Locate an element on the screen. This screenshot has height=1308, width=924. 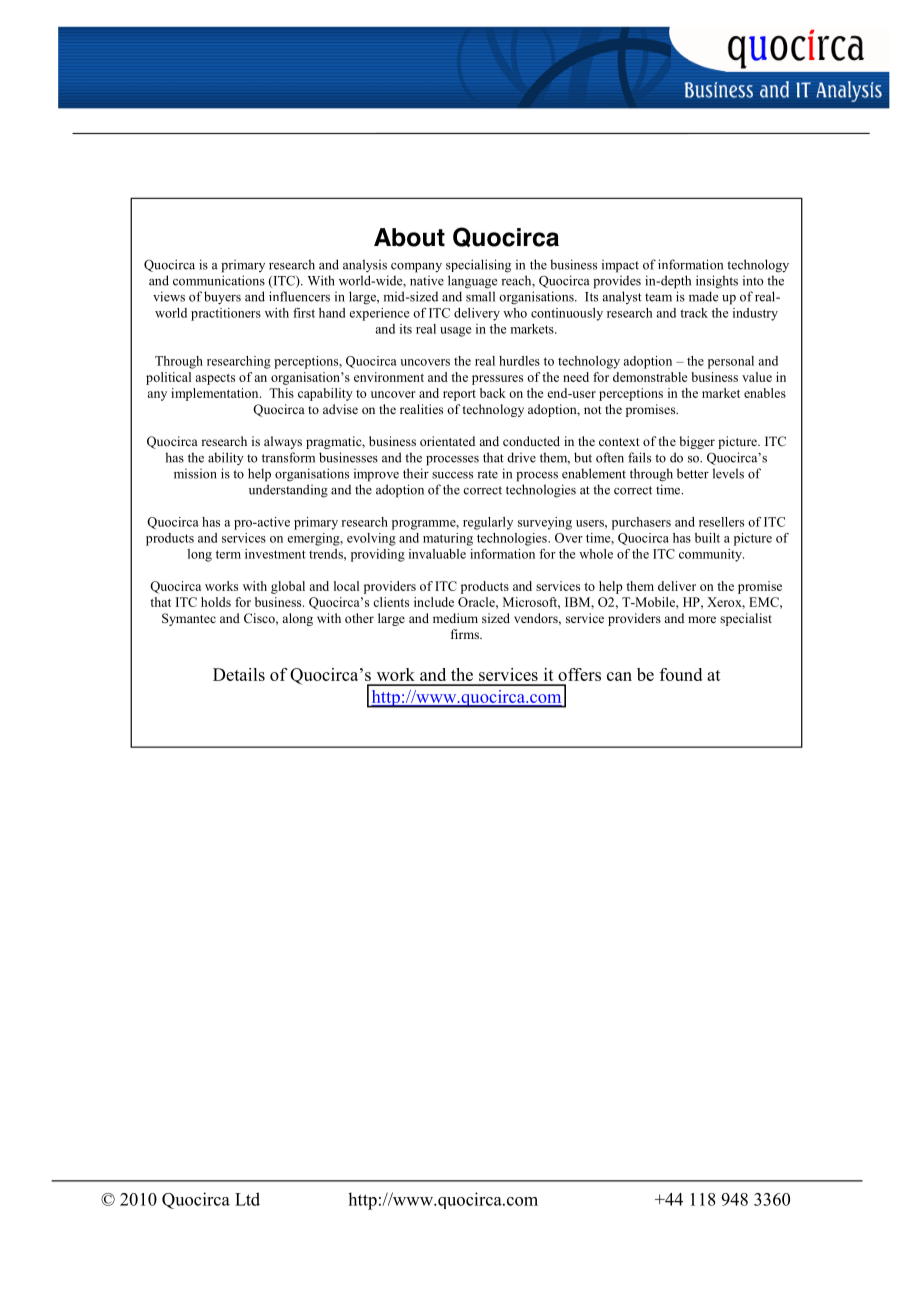
offers is located at coordinates (579, 674).
